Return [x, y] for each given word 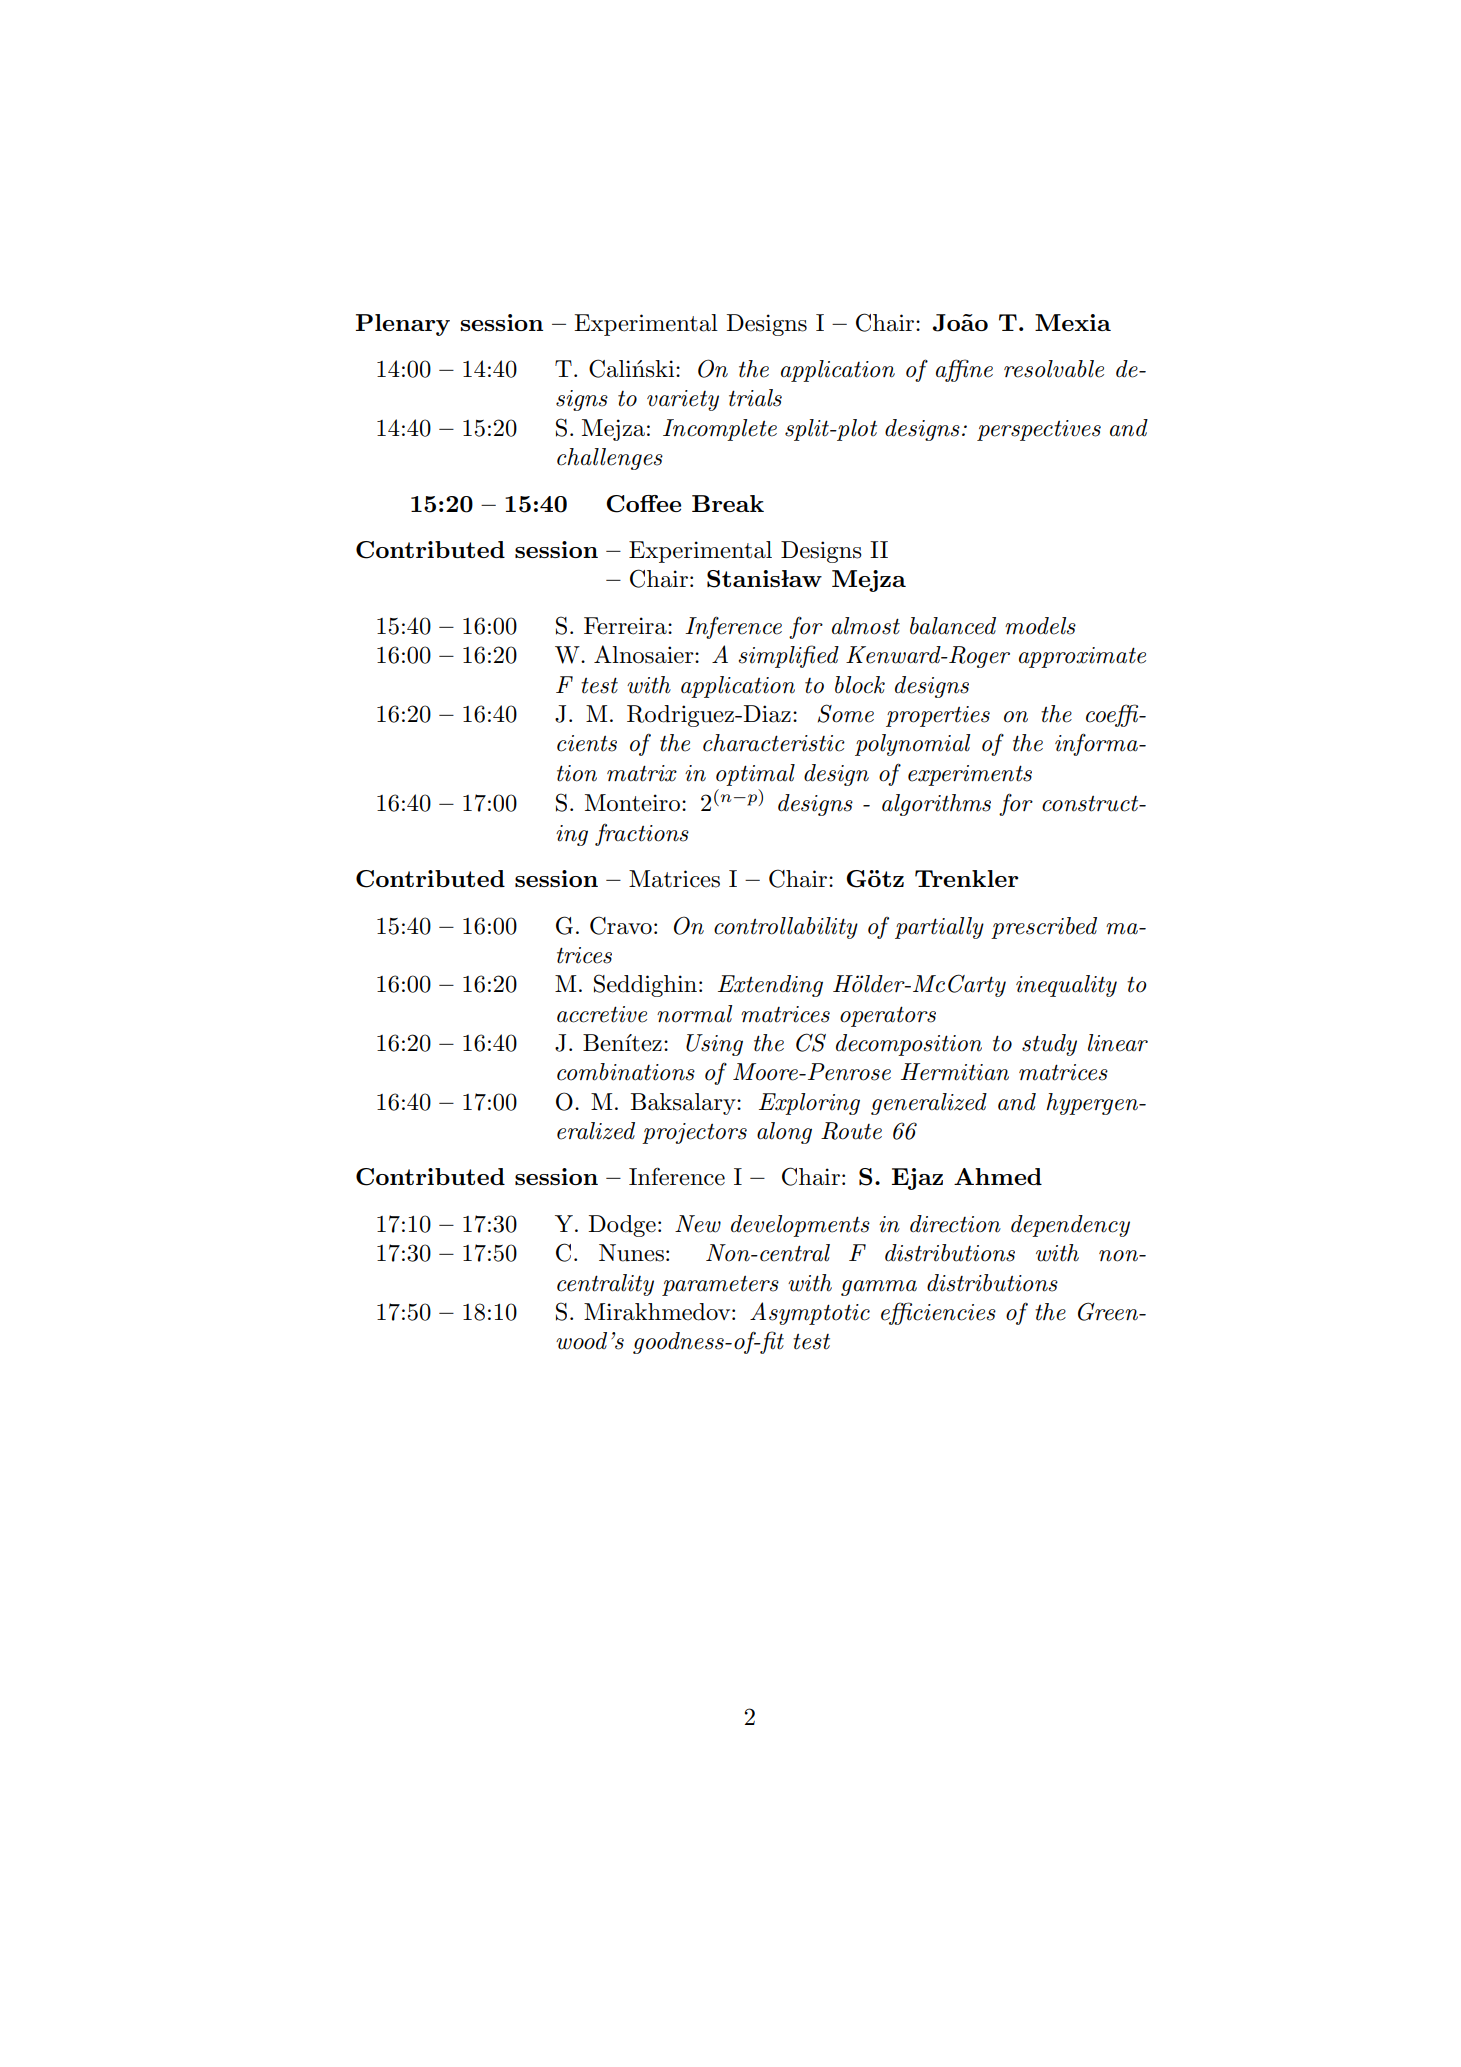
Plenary [403, 325]
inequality [1066, 986]
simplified [789, 656]
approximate [1082, 657]
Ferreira [626, 626]
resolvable [1054, 369]
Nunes [631, 1253]
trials [755, 398]
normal [694, 1014]
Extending [770, 986]
